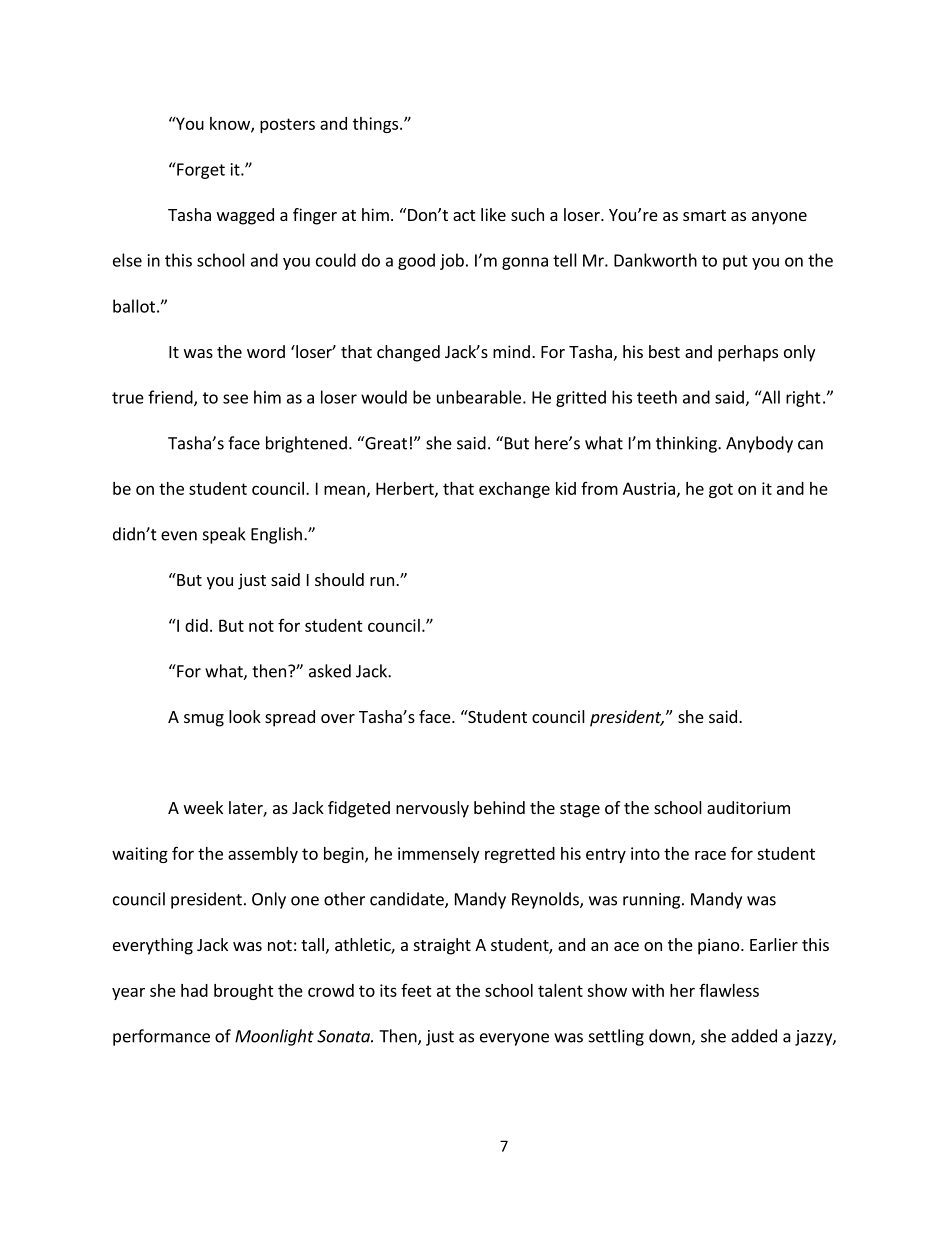 The height and width of the image is (1233, 952). I want to click on over, so click(338, 718).
